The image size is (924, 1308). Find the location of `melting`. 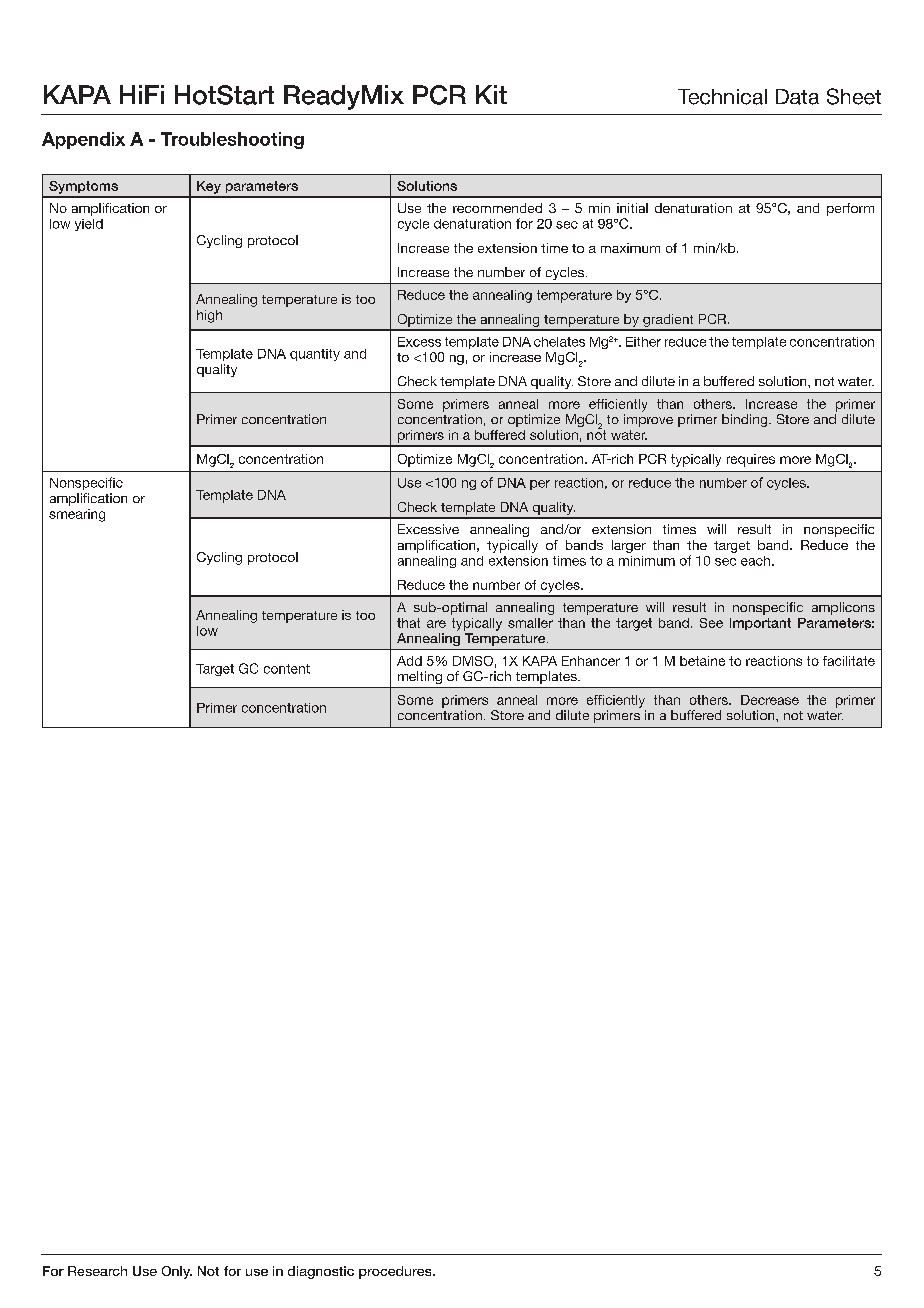

melting is located at coordinates (420, 677).
